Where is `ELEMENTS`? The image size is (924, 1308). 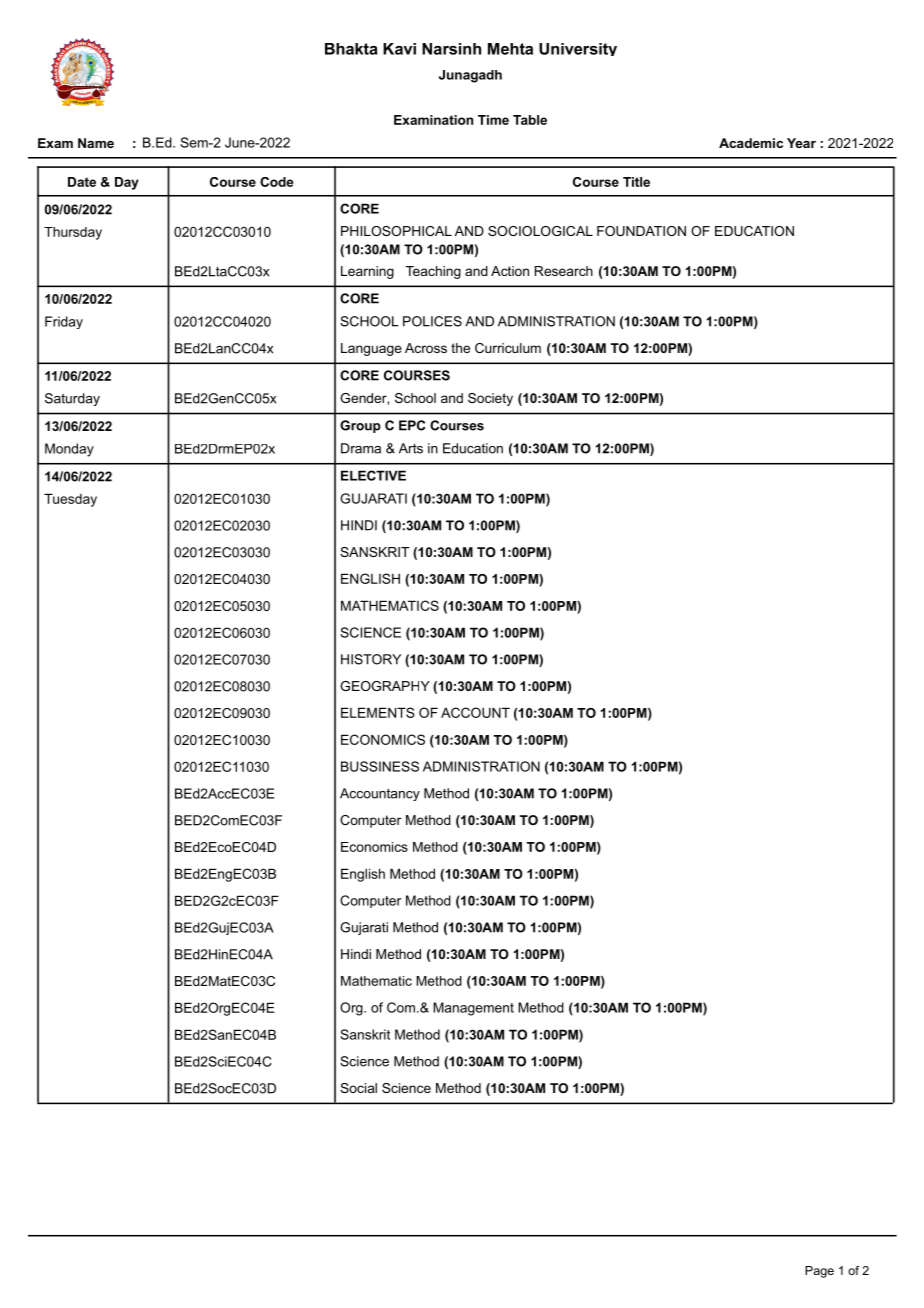 ELEMENTS is located at coordinates (378, 712).
